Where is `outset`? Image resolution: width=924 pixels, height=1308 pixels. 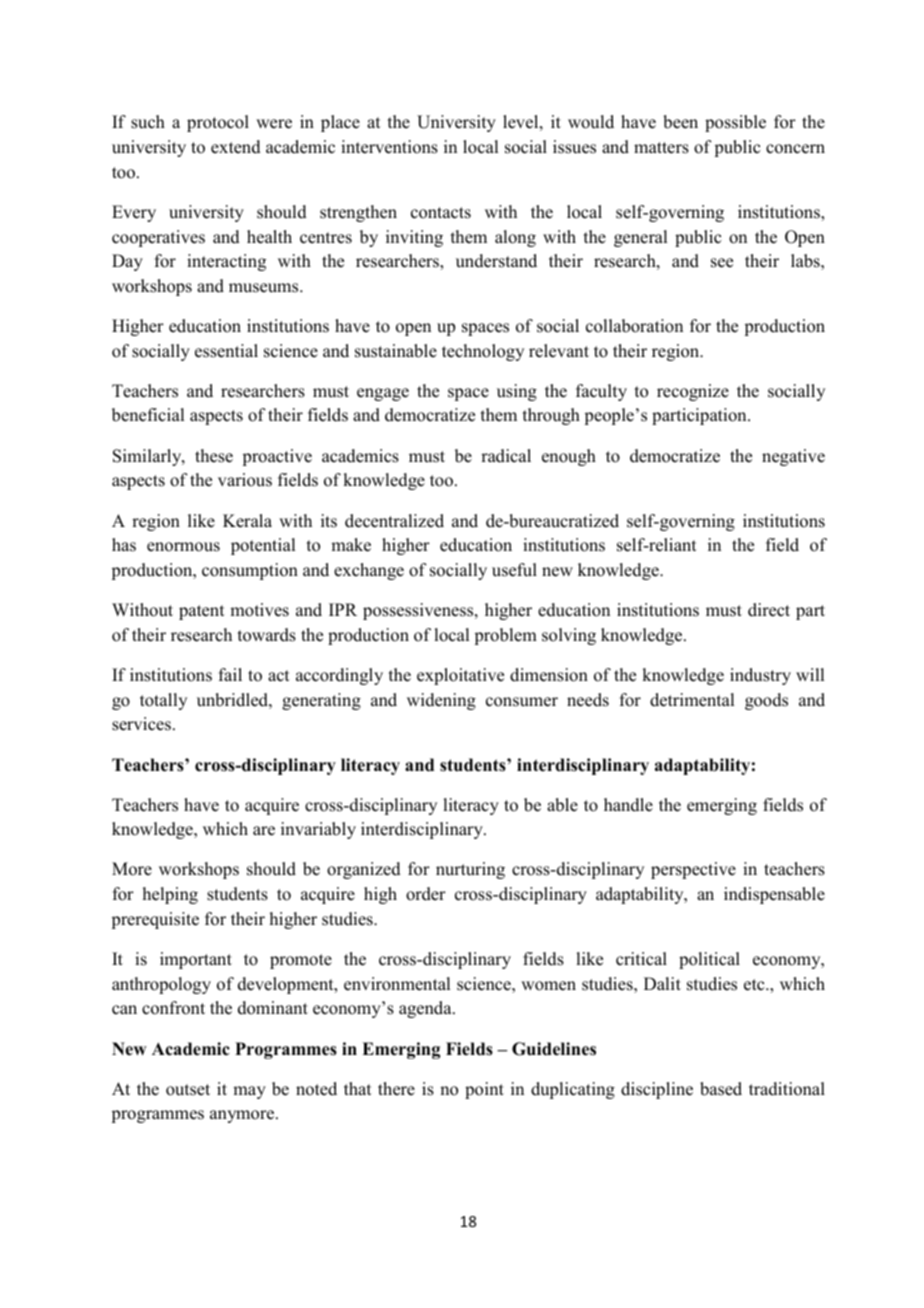
outset is located at coordinates (188, 1090).
